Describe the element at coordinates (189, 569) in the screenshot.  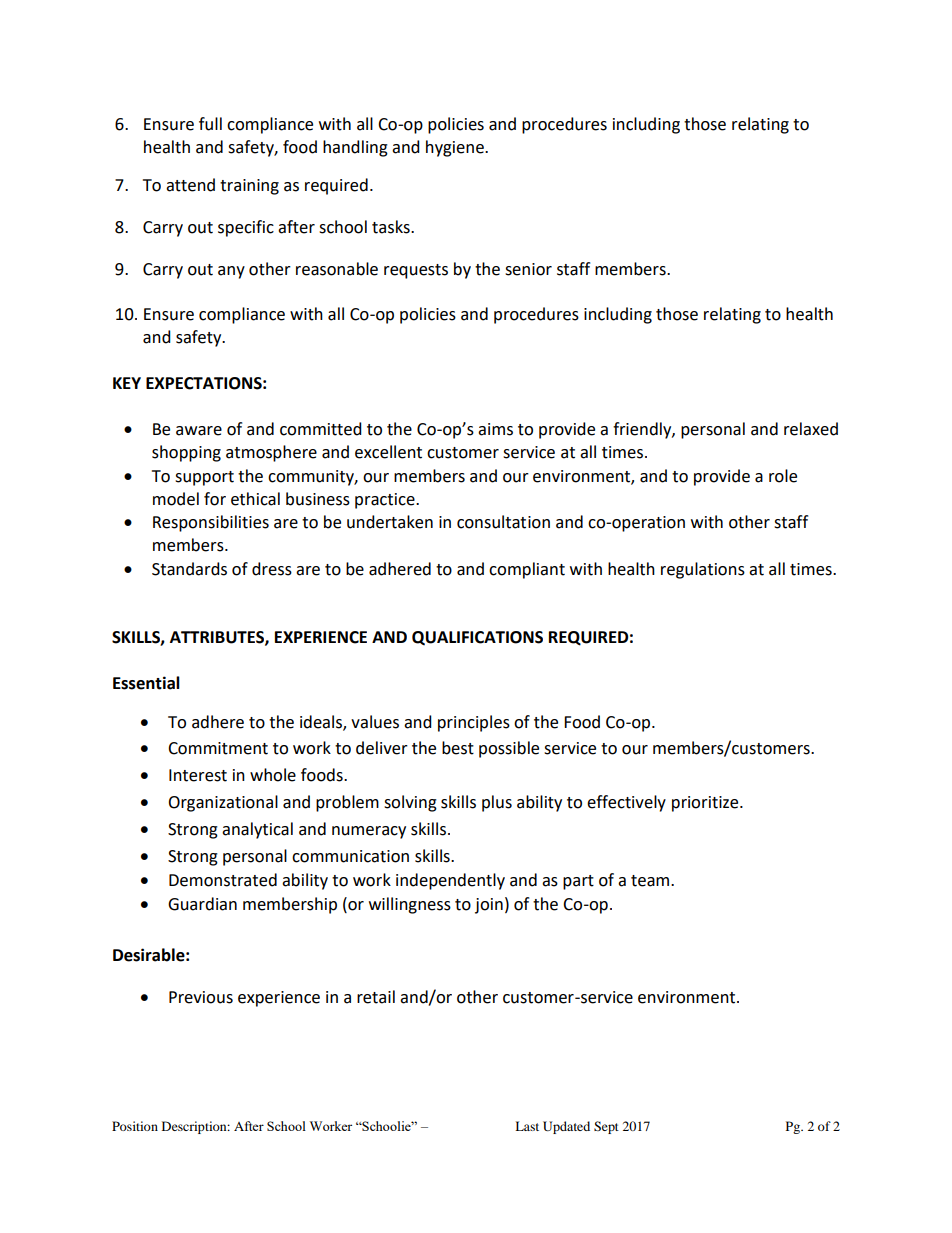
I see `Standards` at that location.
